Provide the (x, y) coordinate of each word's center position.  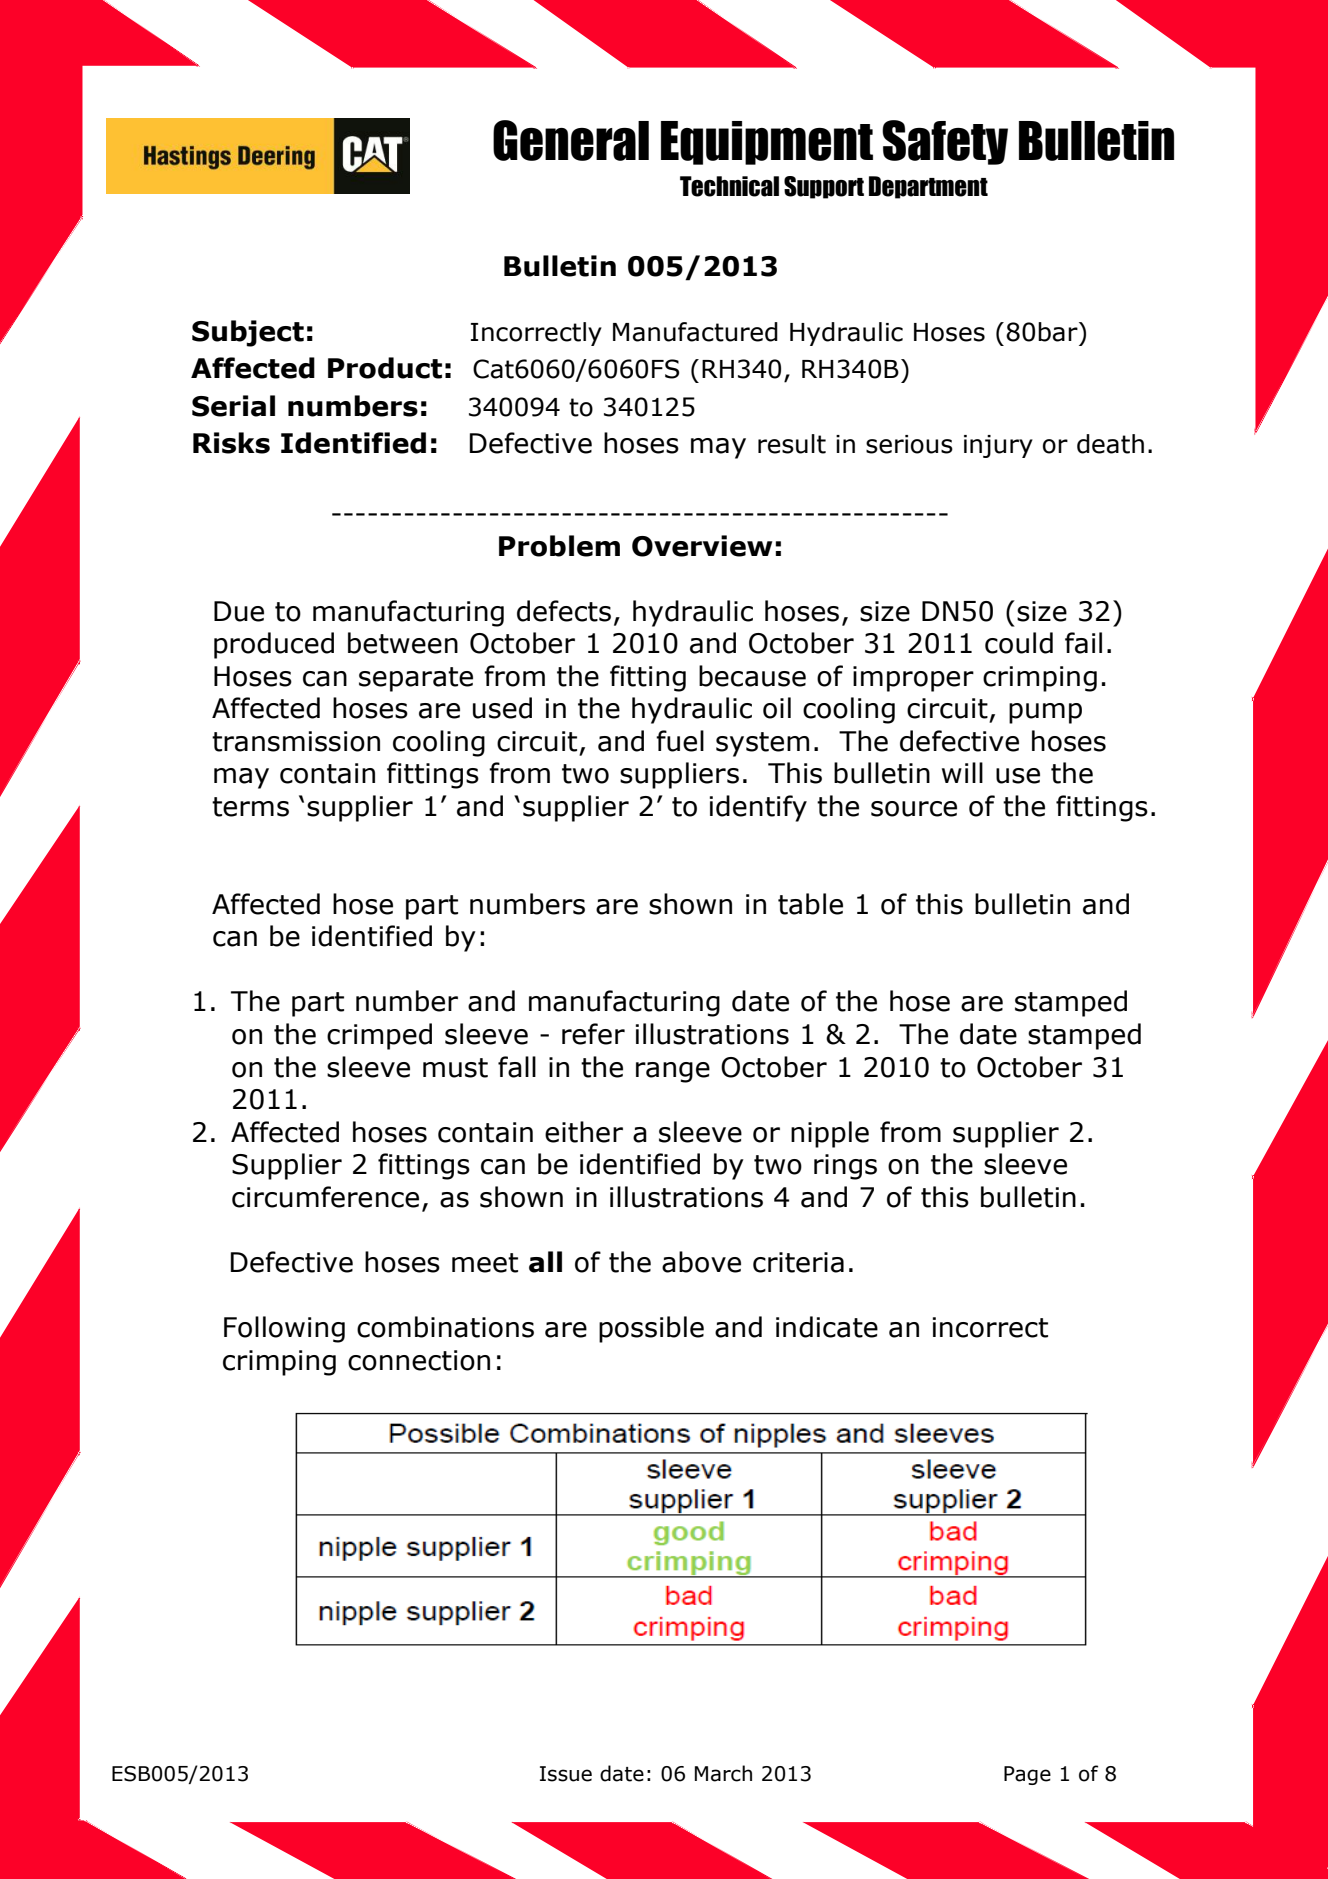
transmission (296, 741)
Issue (566, 1774)
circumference (325, 1197)
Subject (248, 333)
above (701, 1262)
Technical (729, 186)
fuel (680, 741)
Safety (945, 142)
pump (1045, 713)
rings (845, 1167)
